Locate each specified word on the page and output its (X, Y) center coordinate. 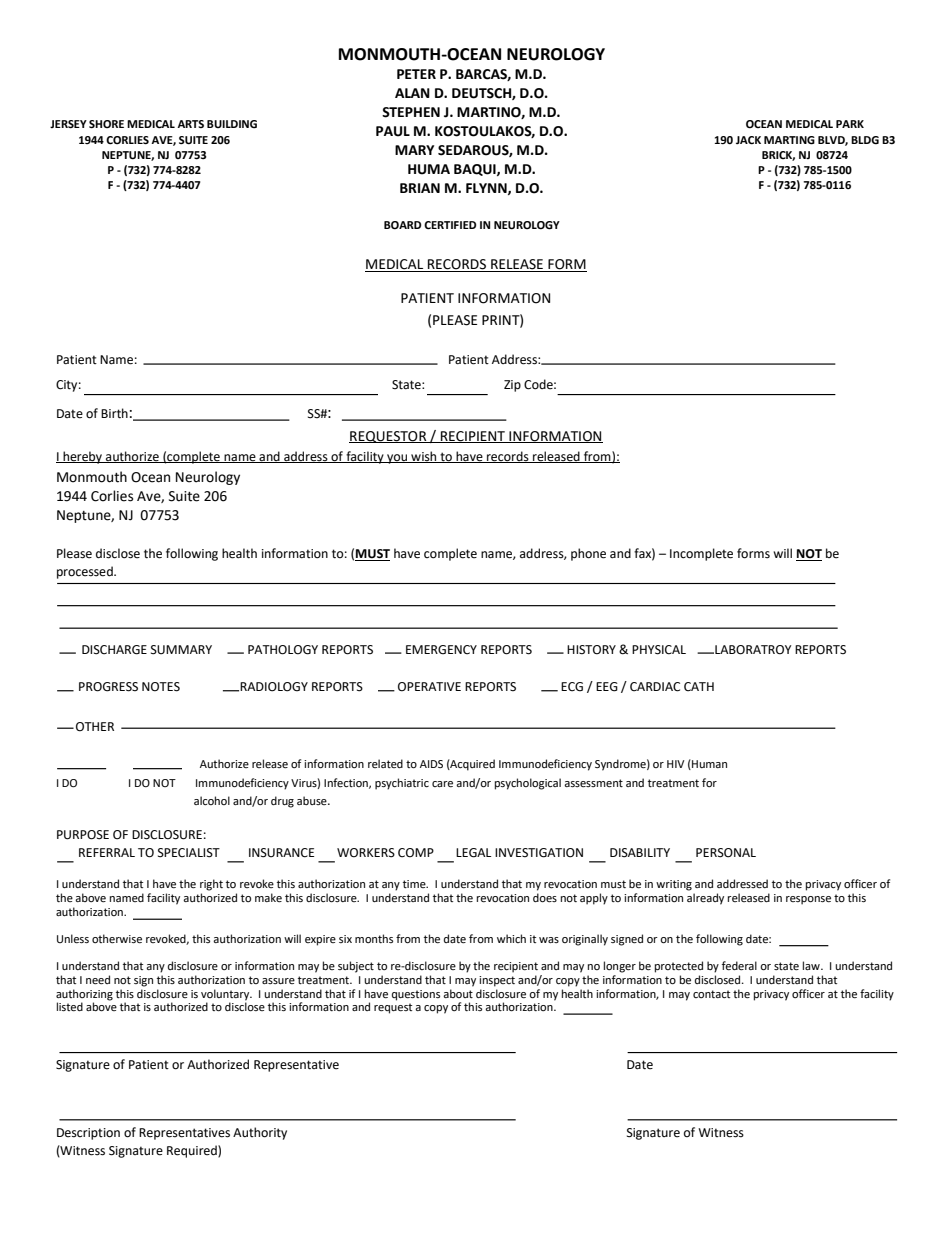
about (458, 993)
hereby (83, 457)
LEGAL (473, 853)
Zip (512, 386)
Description (88, 1134)
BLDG (865, 140)
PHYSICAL (659, 650)
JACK (748, 140)
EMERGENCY (441, 650)
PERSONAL (726, 853)
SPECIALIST (189, 853)
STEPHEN (411, 112)
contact (711, 994)
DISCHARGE (114, 650)
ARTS (190, 124)
